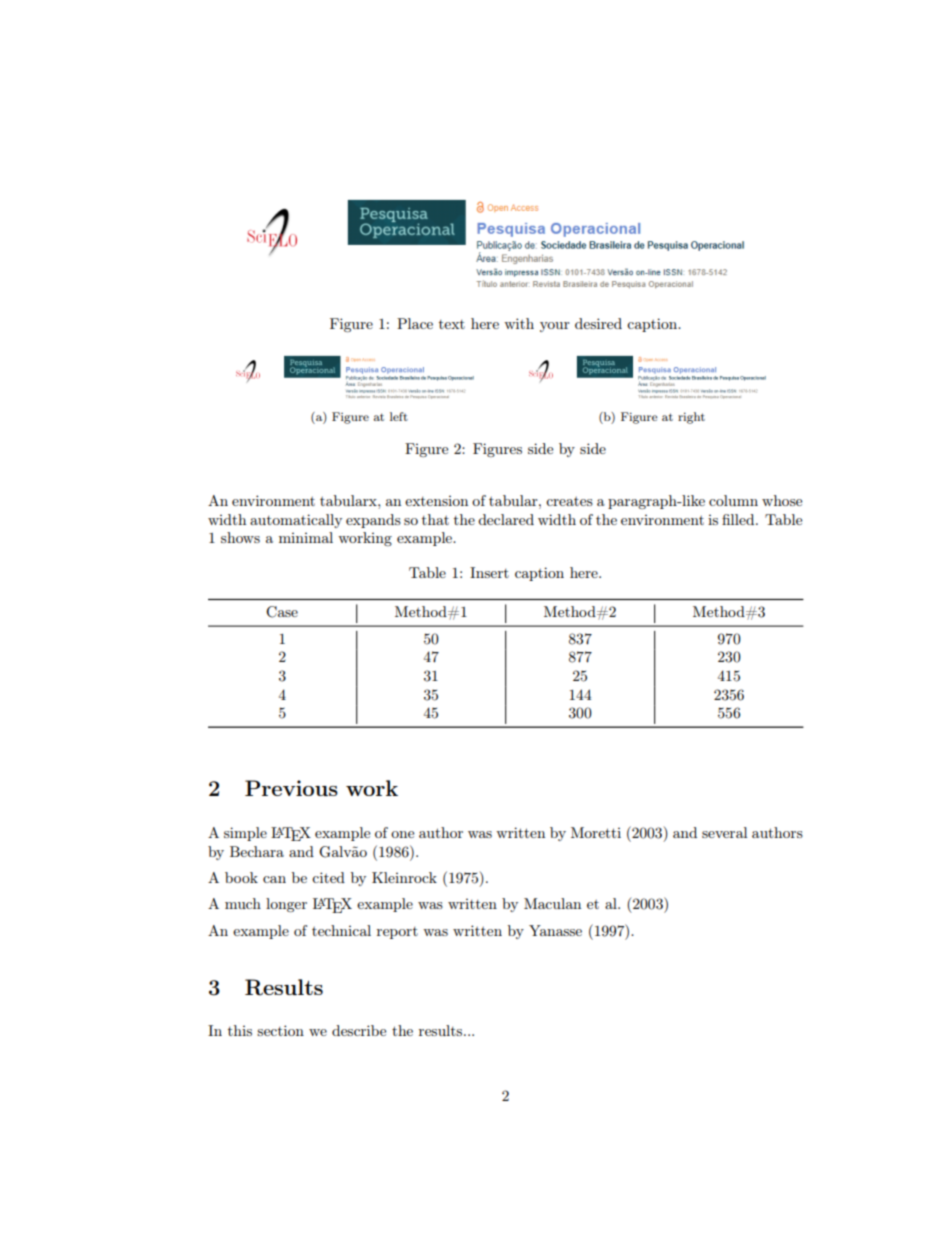  I want to click on several, so click(724, 832).
